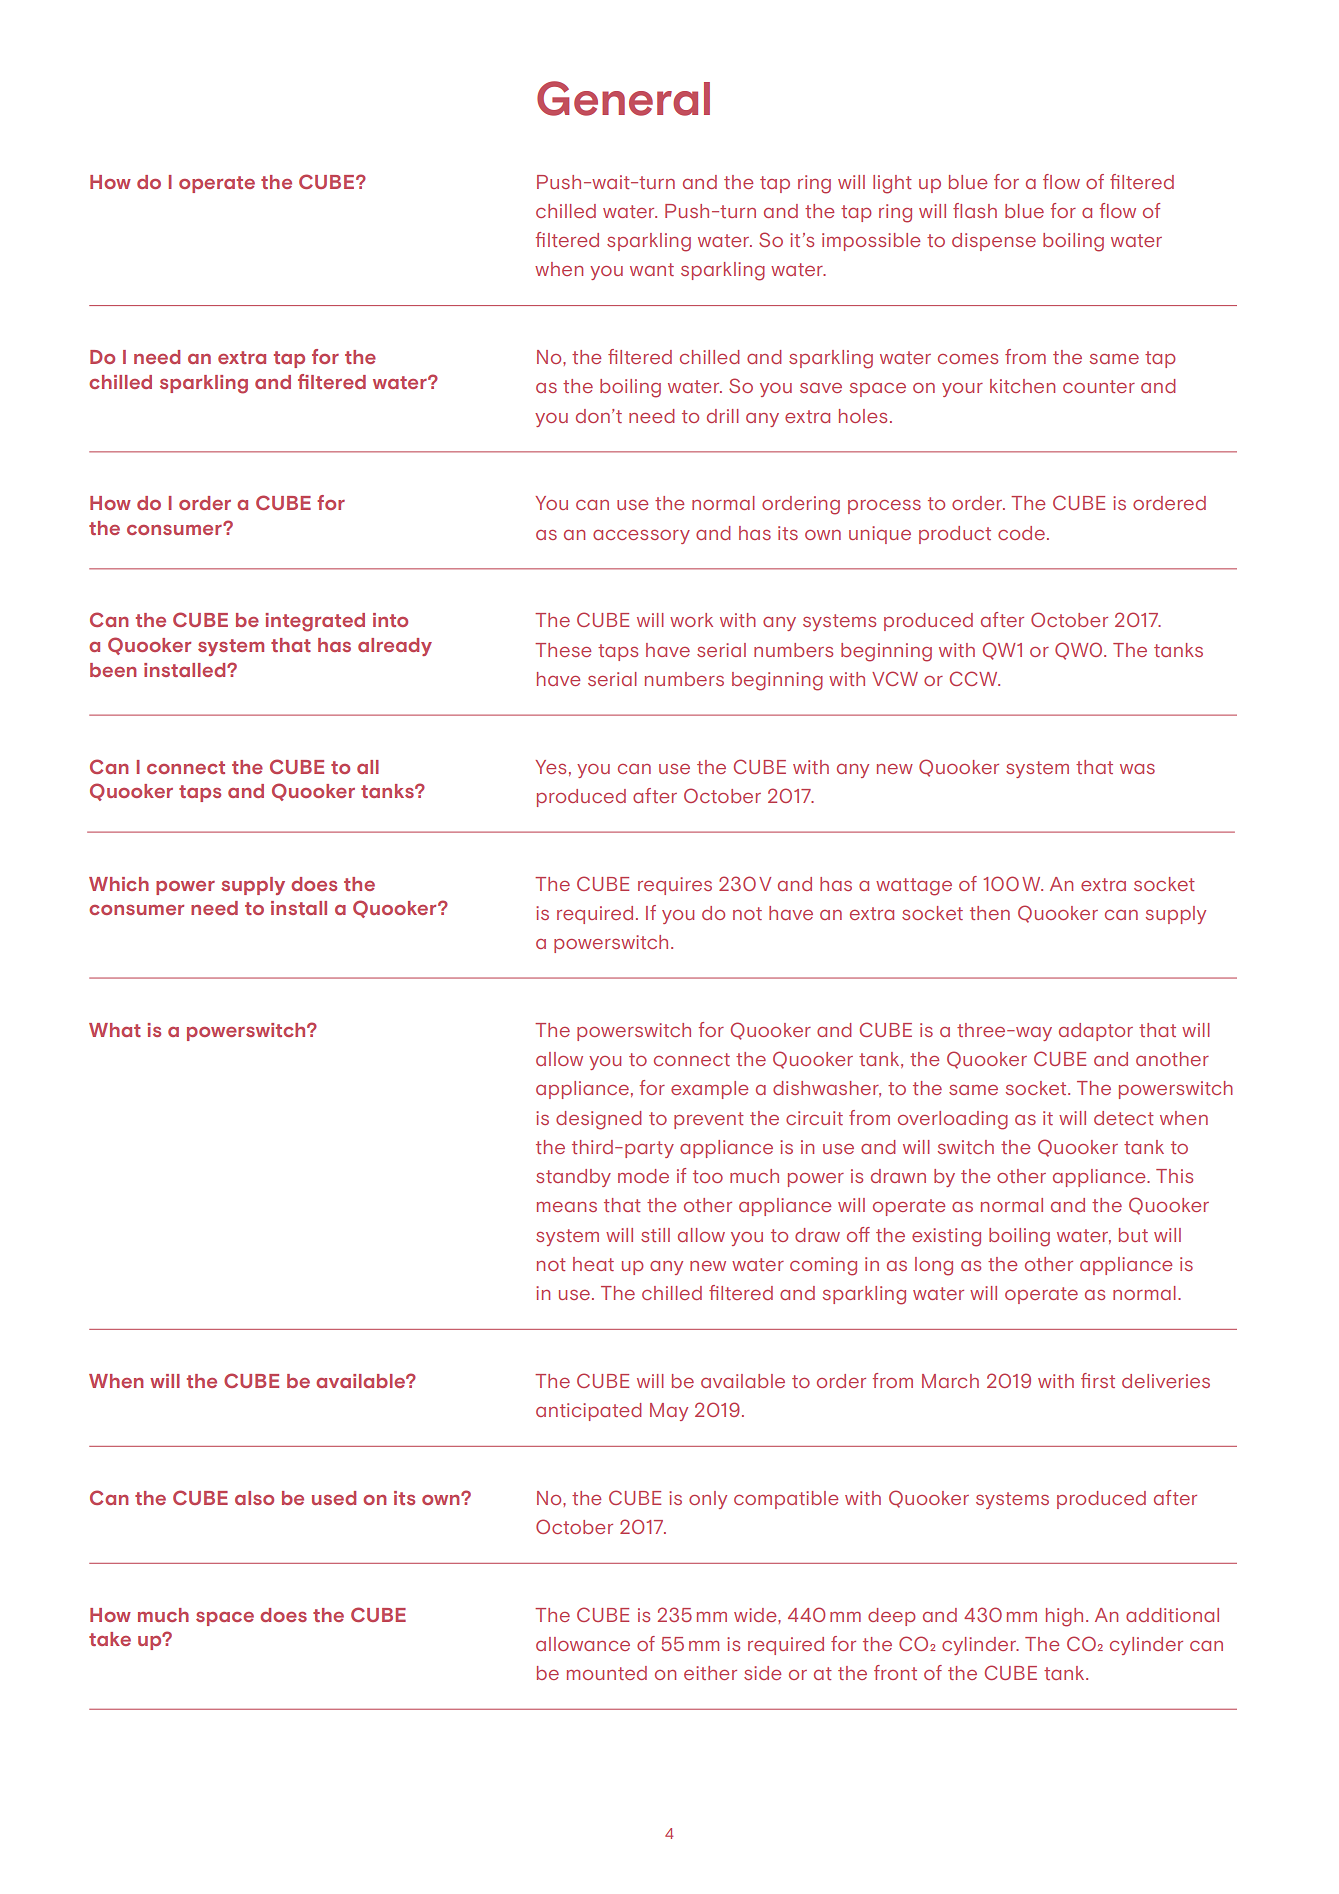  What do you see at coordinates (110, 1639) in the screenshot?
I see `take` at bounding box center [110, 1639].
